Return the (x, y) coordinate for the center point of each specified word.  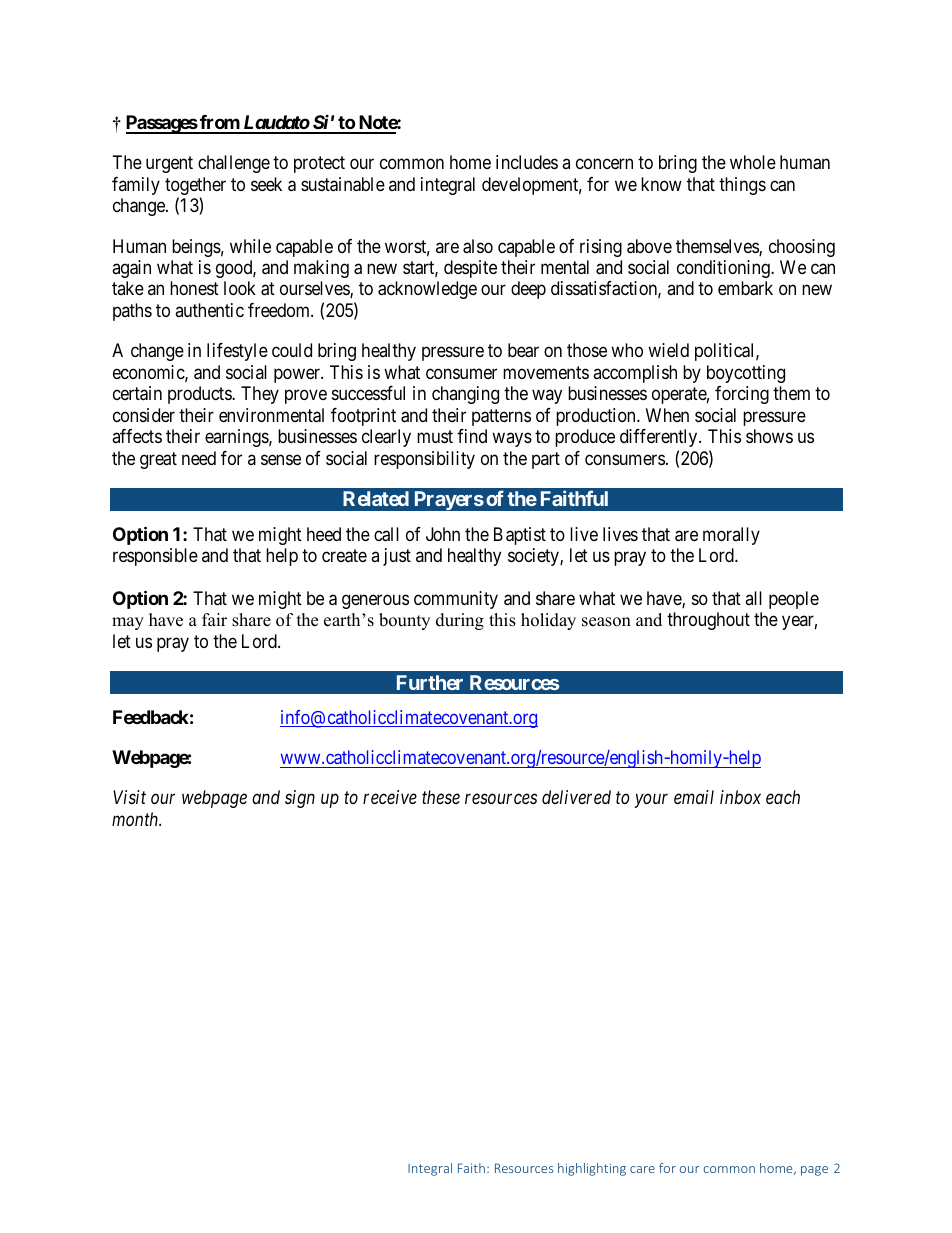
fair (214, 619)
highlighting (592, 1169)
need (199, 458)
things (742, 186)
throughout (708, 621)
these (441, 797)
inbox (740, 797)
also (478, 246)
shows (769, 436)
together (195, 187)
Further (430, 682)
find (472, 436)
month (136, 819)
